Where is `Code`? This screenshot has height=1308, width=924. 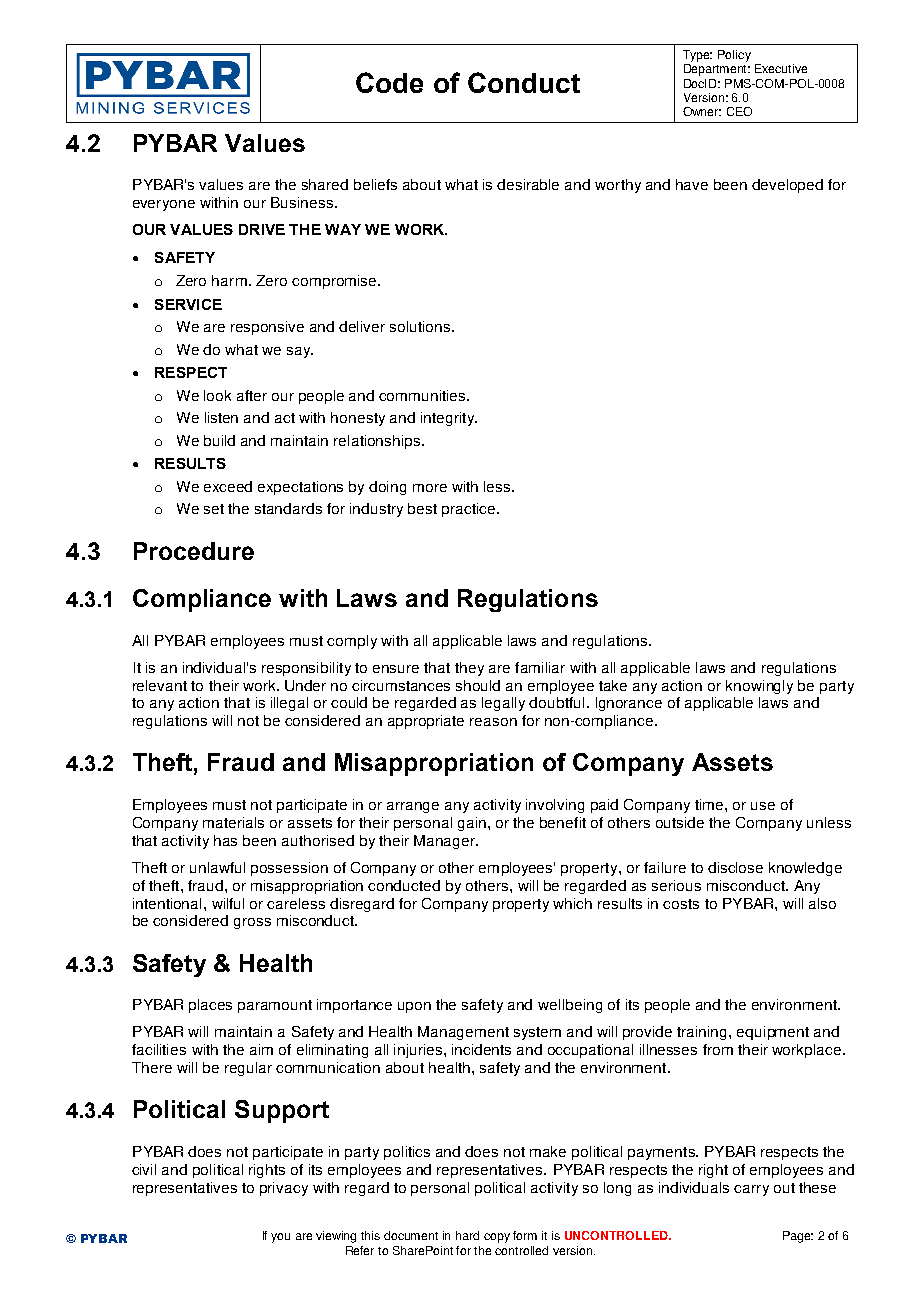 Code is located at coordinates (389, 82).
